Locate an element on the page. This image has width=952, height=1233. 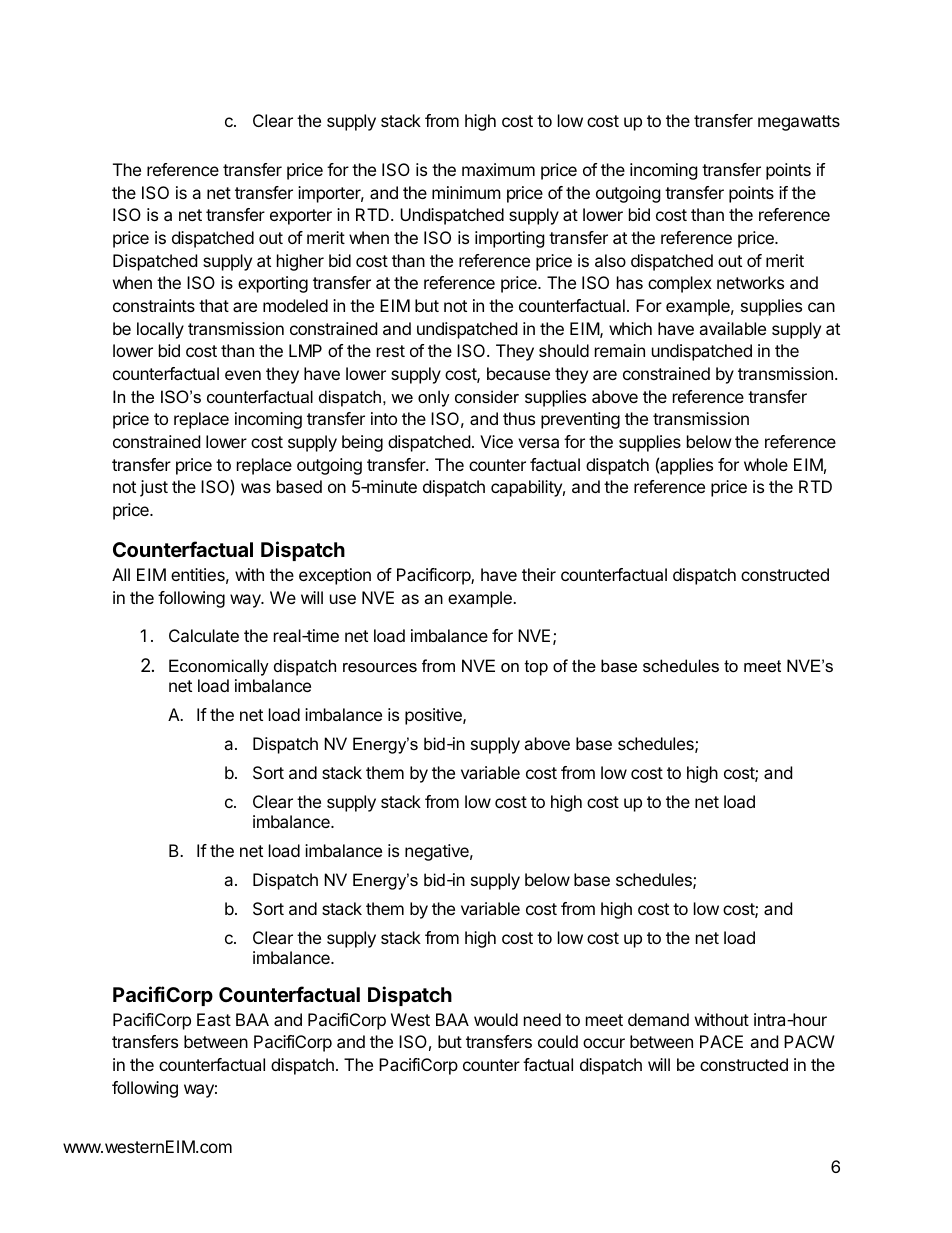
Vice is located at coordinates (496, 441).
